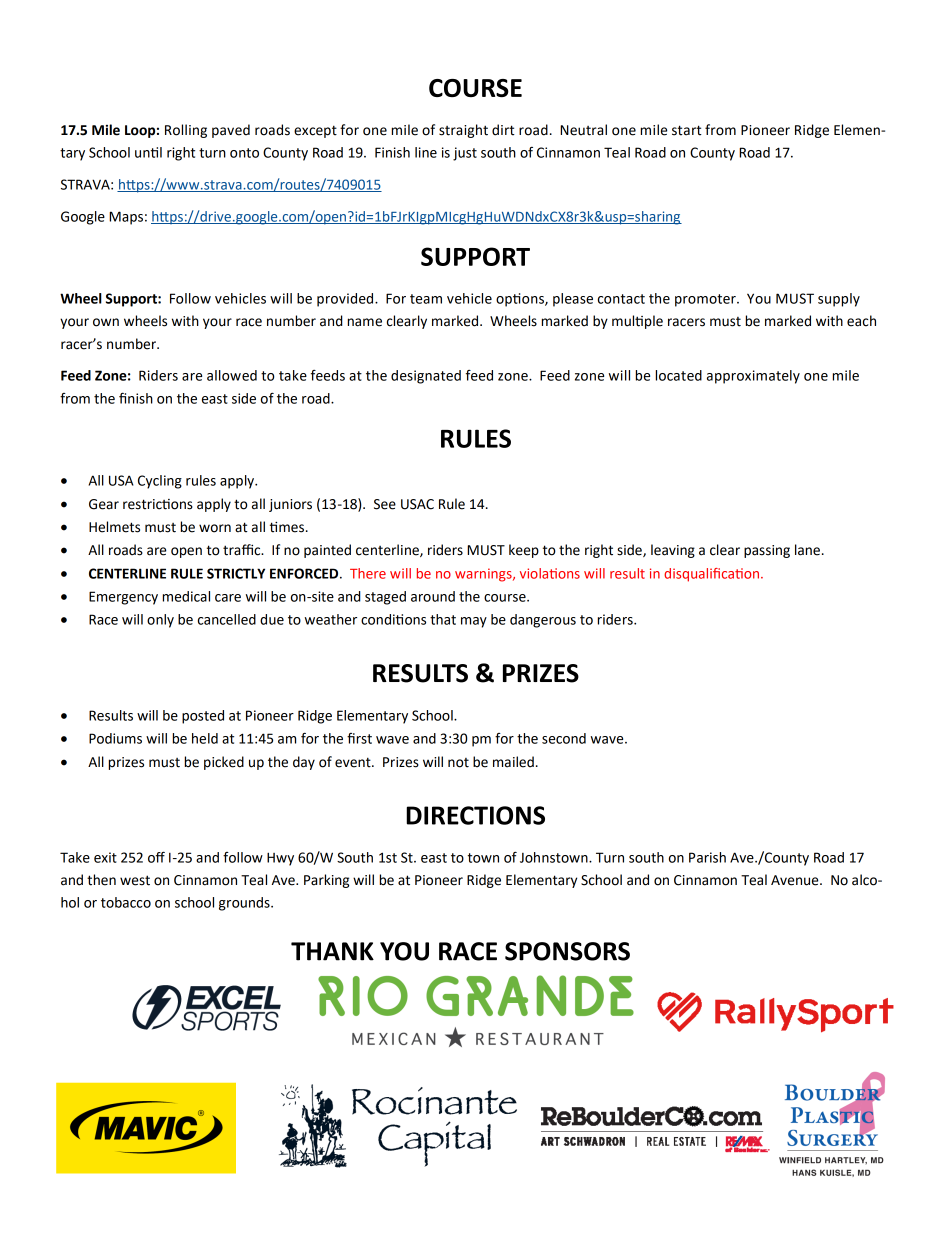 The image size is (952, 1233). Describe the element at coordinates (186, 131) in the page. I see `Rolling` at that location.
